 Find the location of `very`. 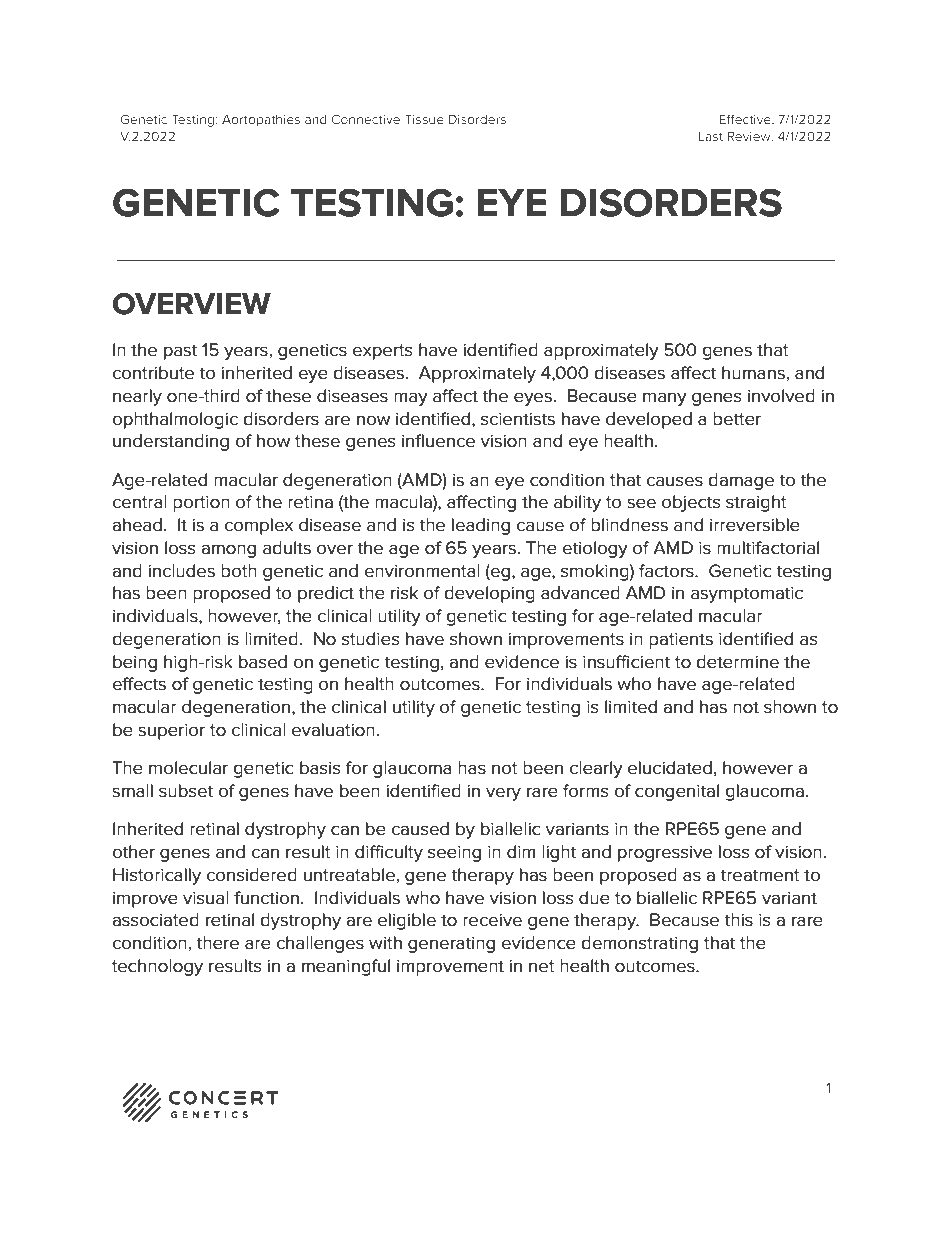

very is located at coordinates (503, 794).
